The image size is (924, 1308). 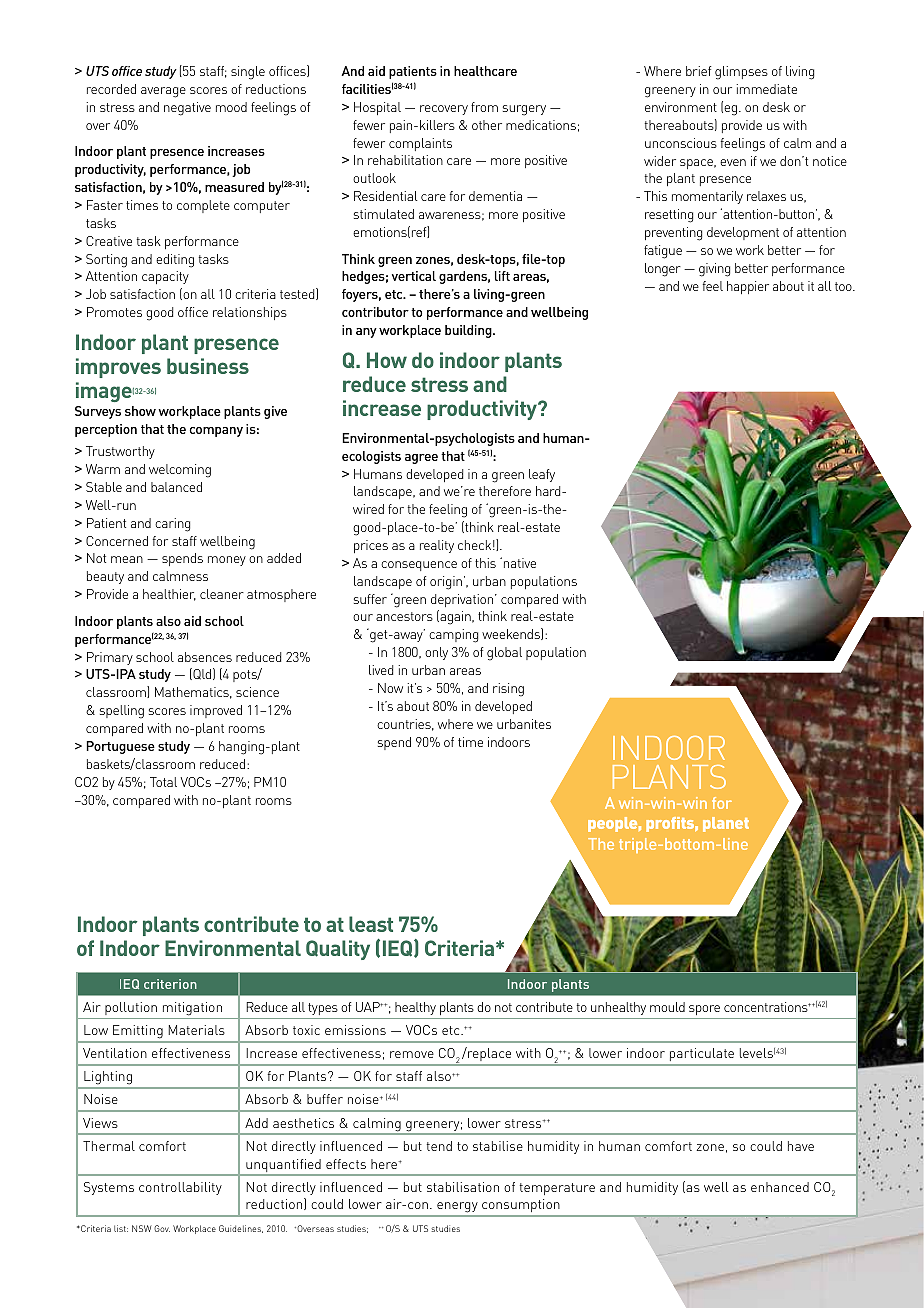 I want to click on immediate, so click(x=767, y=89).
